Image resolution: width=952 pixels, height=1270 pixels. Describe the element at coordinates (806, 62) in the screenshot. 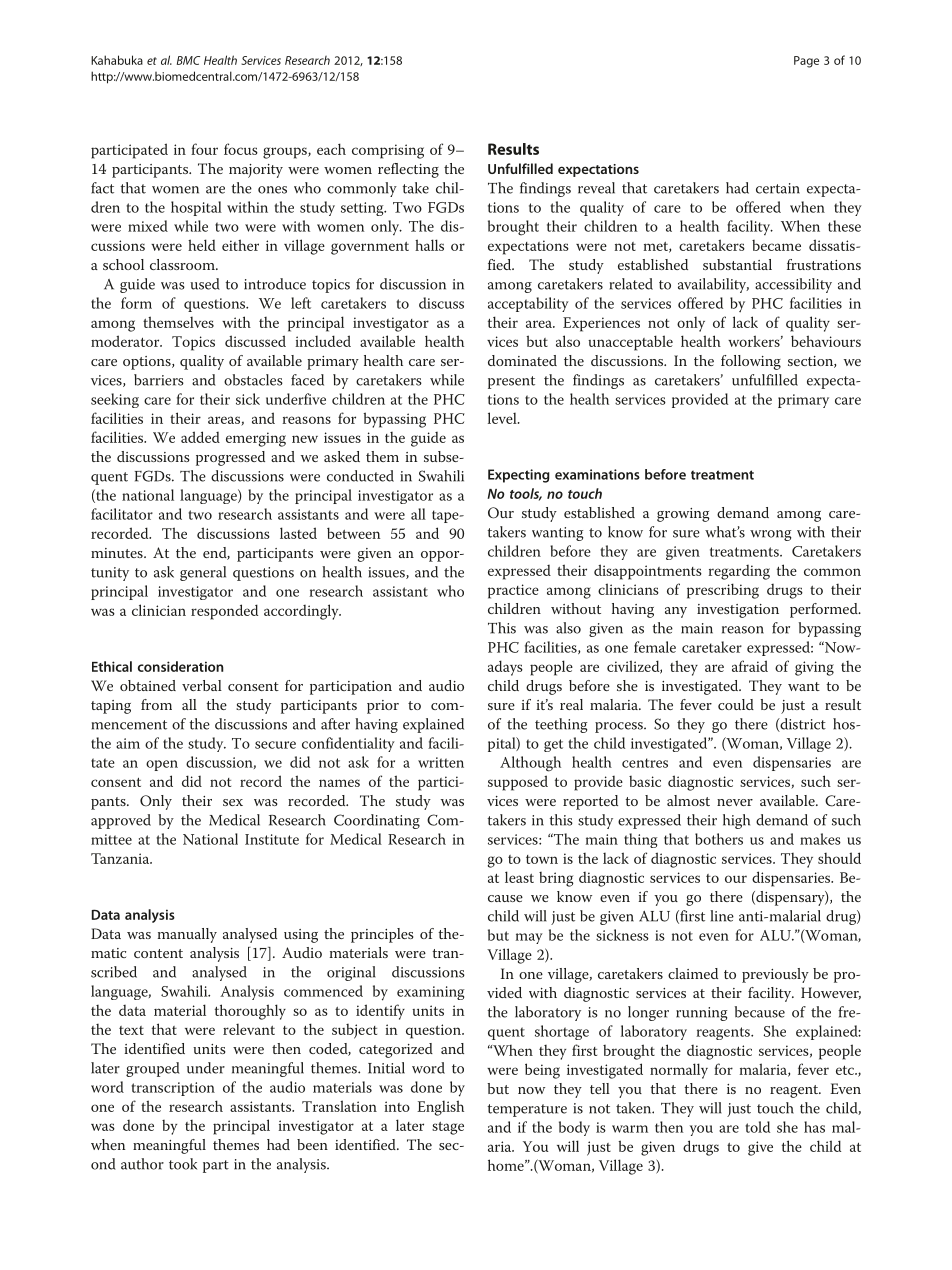

I see `Page` at that location.
